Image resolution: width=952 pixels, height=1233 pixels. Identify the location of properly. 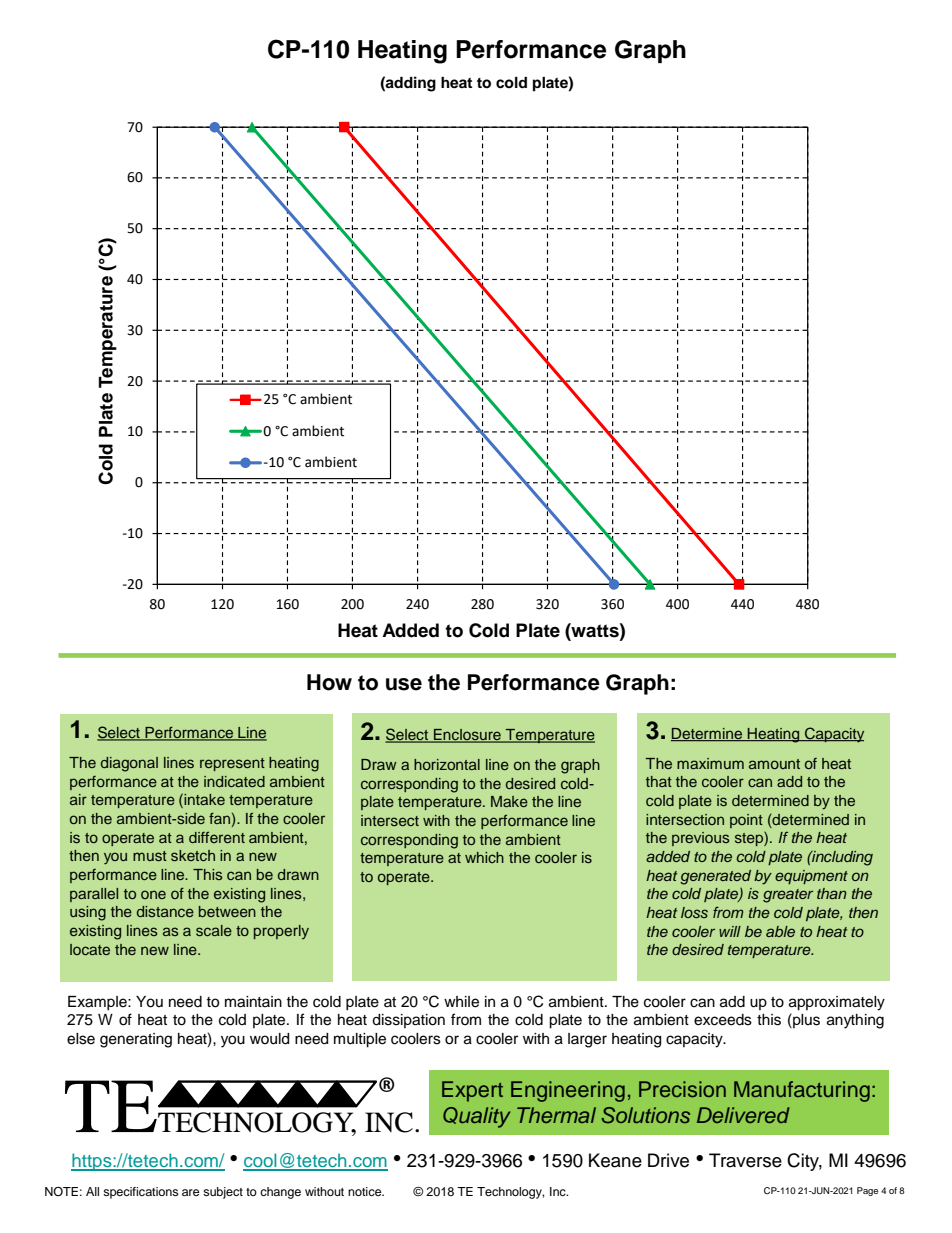
(281, 932).
